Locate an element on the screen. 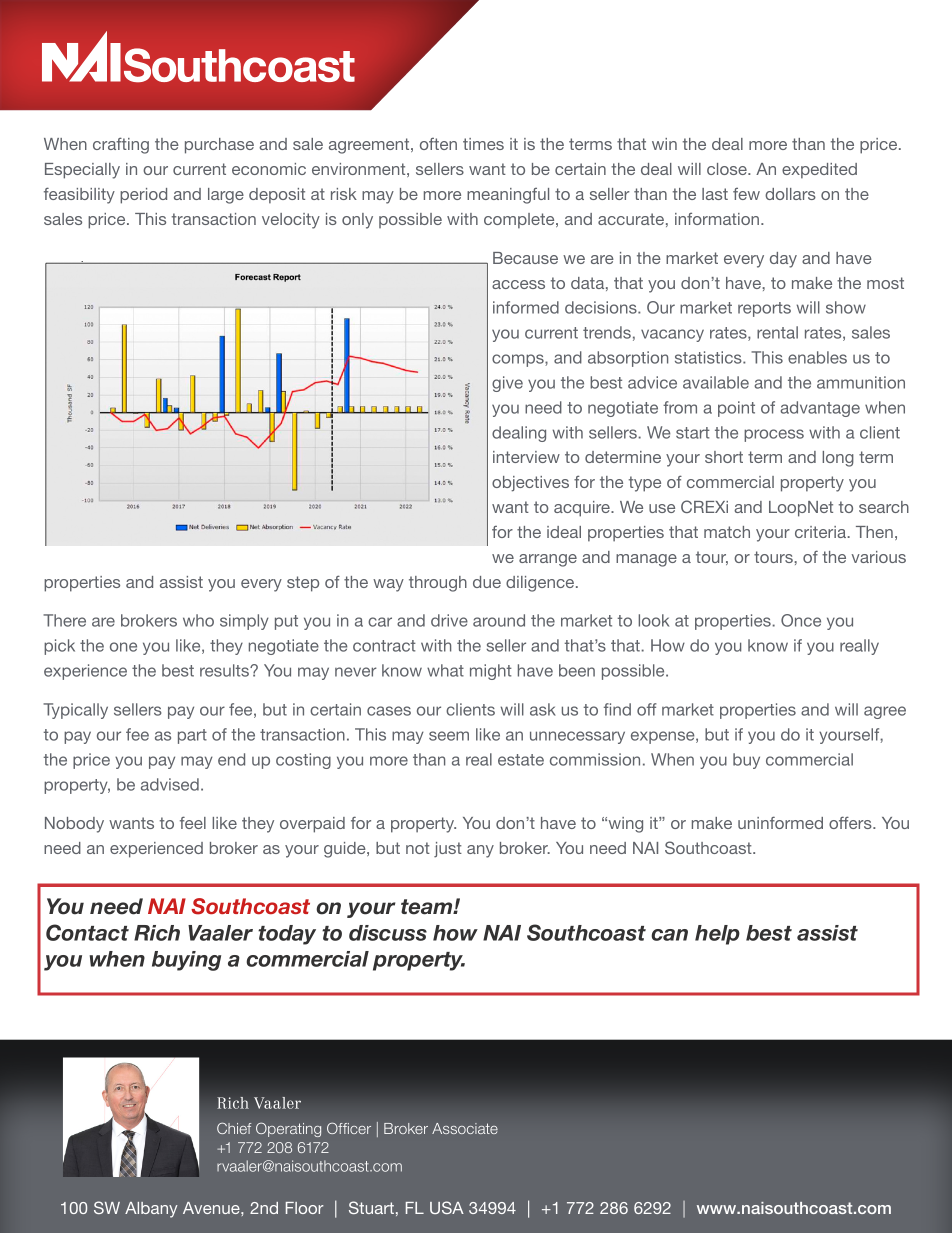  one is located at coordinates (123, 647).
